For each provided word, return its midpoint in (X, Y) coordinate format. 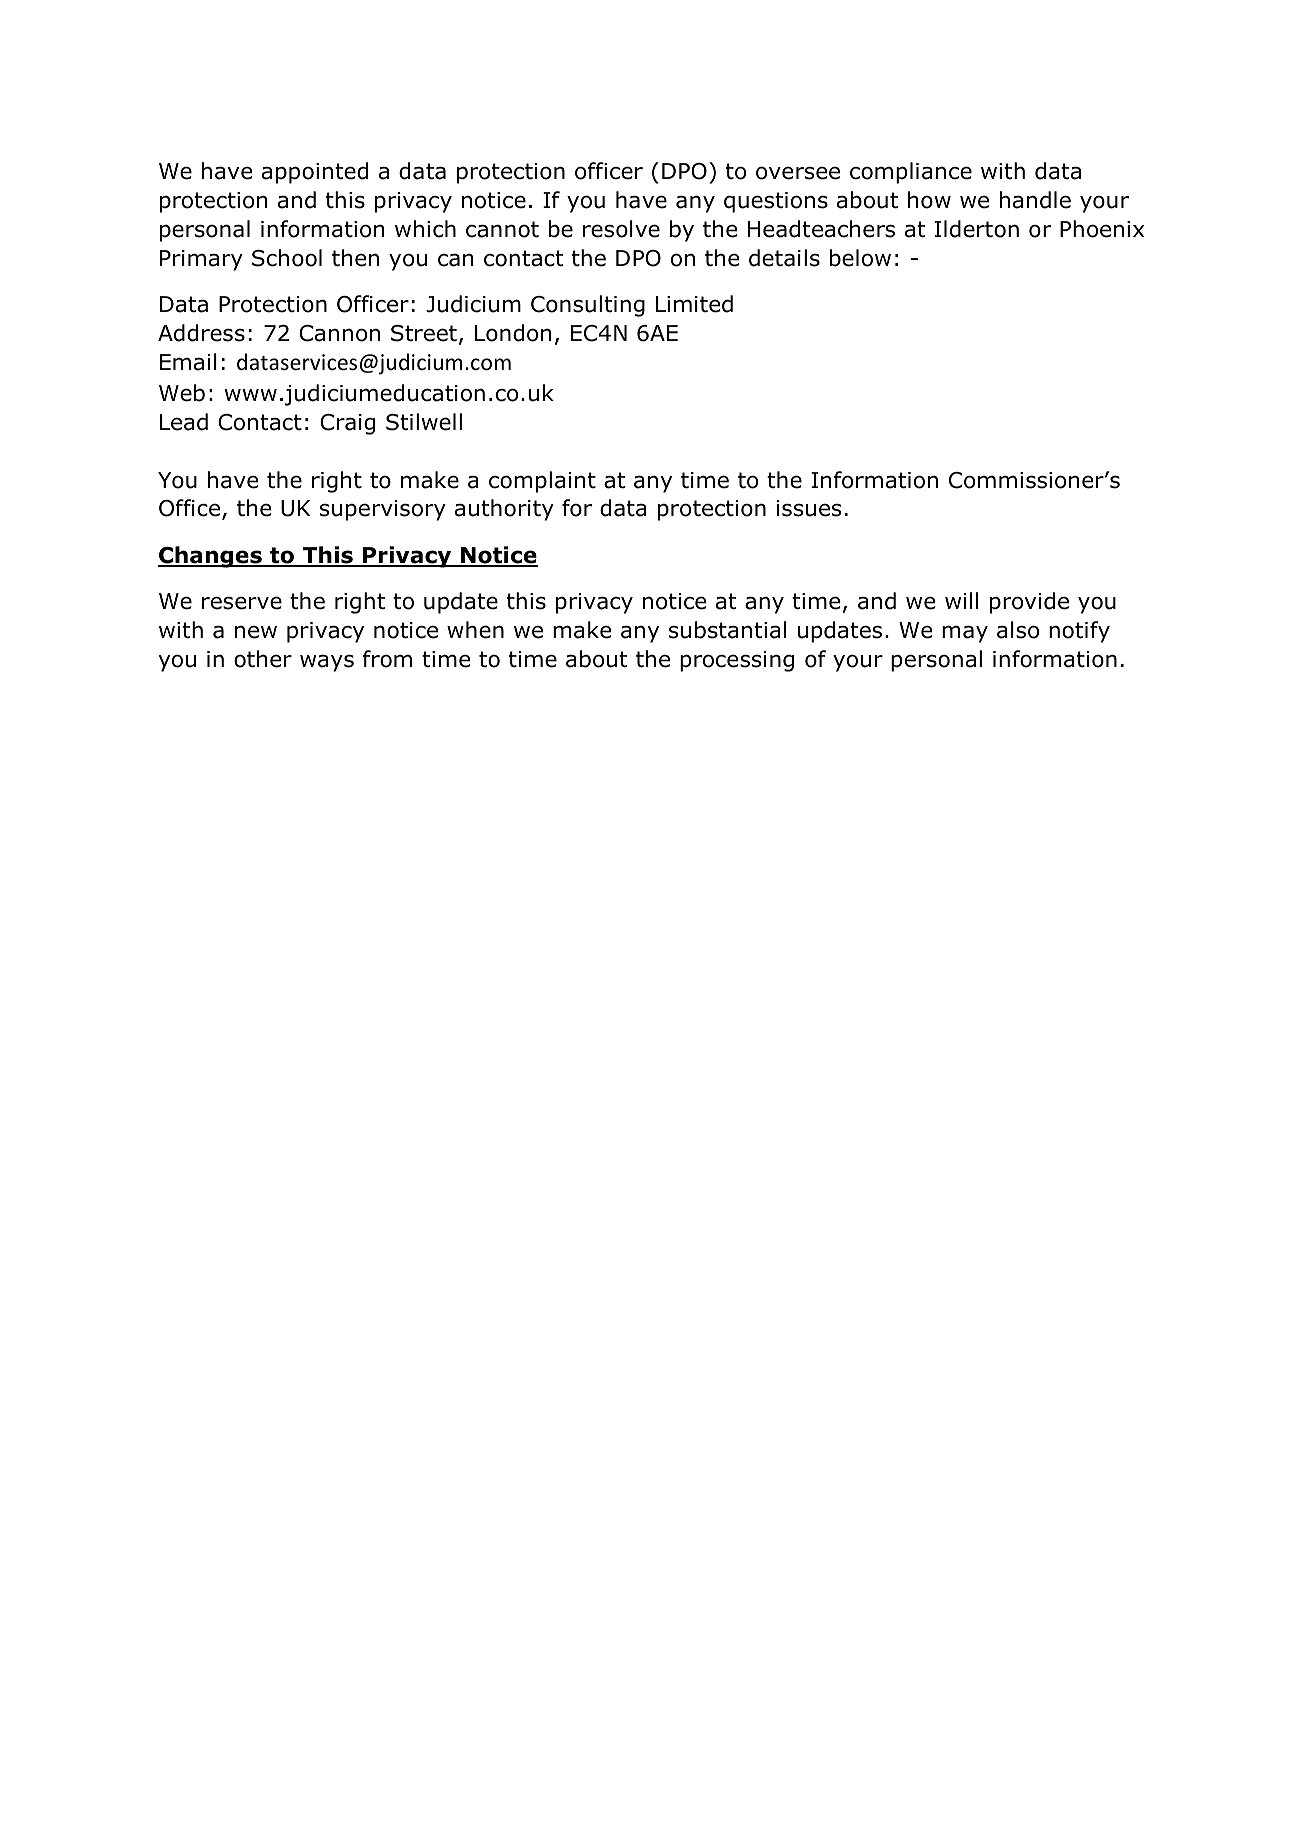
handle (1035, 200)
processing (737, 661)
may (965, 634)
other (263, 659)
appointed (315, 173)
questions (776, 202)
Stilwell (424, 422)
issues (809, 508)
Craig (347, 424)
